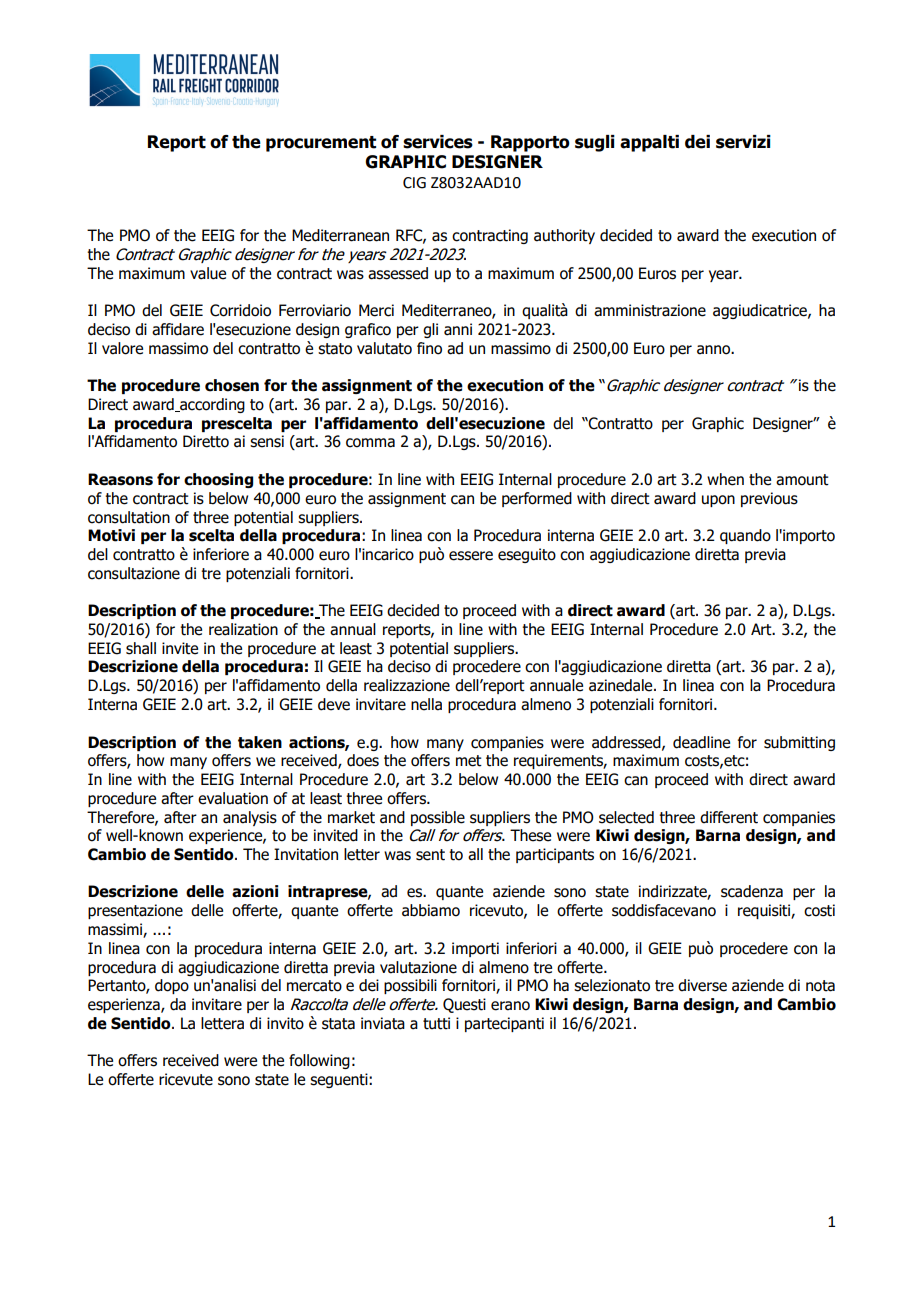 The width and height of the screenshot is (924, 1308). Describe the element at coordinates (537, 499) in the screenshot. I see `performed` at that location.
